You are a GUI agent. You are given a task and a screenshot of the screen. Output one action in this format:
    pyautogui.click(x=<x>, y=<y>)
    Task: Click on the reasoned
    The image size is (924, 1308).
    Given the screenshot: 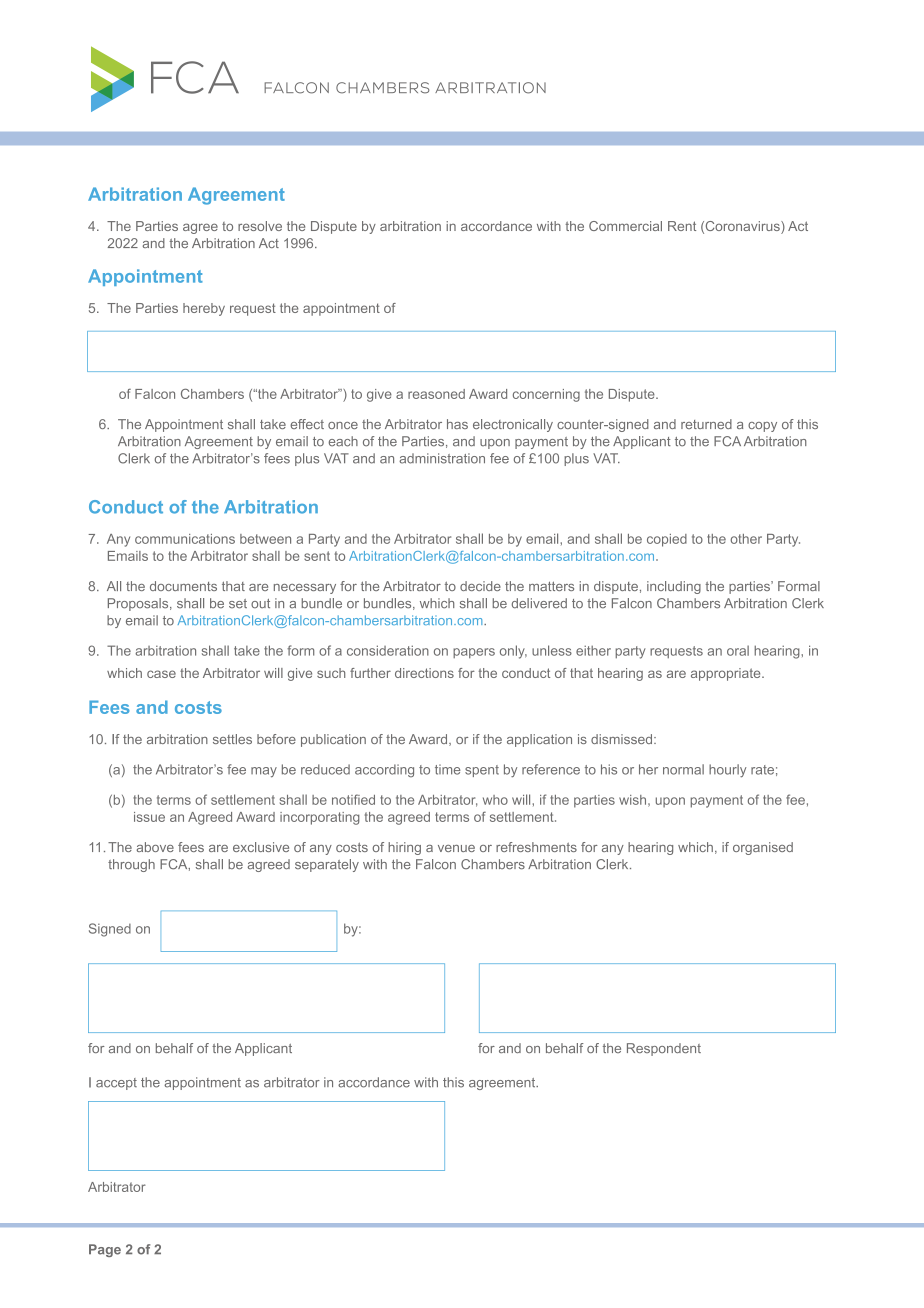 What is the action you would take?
    pyautogui.click(x=436, y=394)
